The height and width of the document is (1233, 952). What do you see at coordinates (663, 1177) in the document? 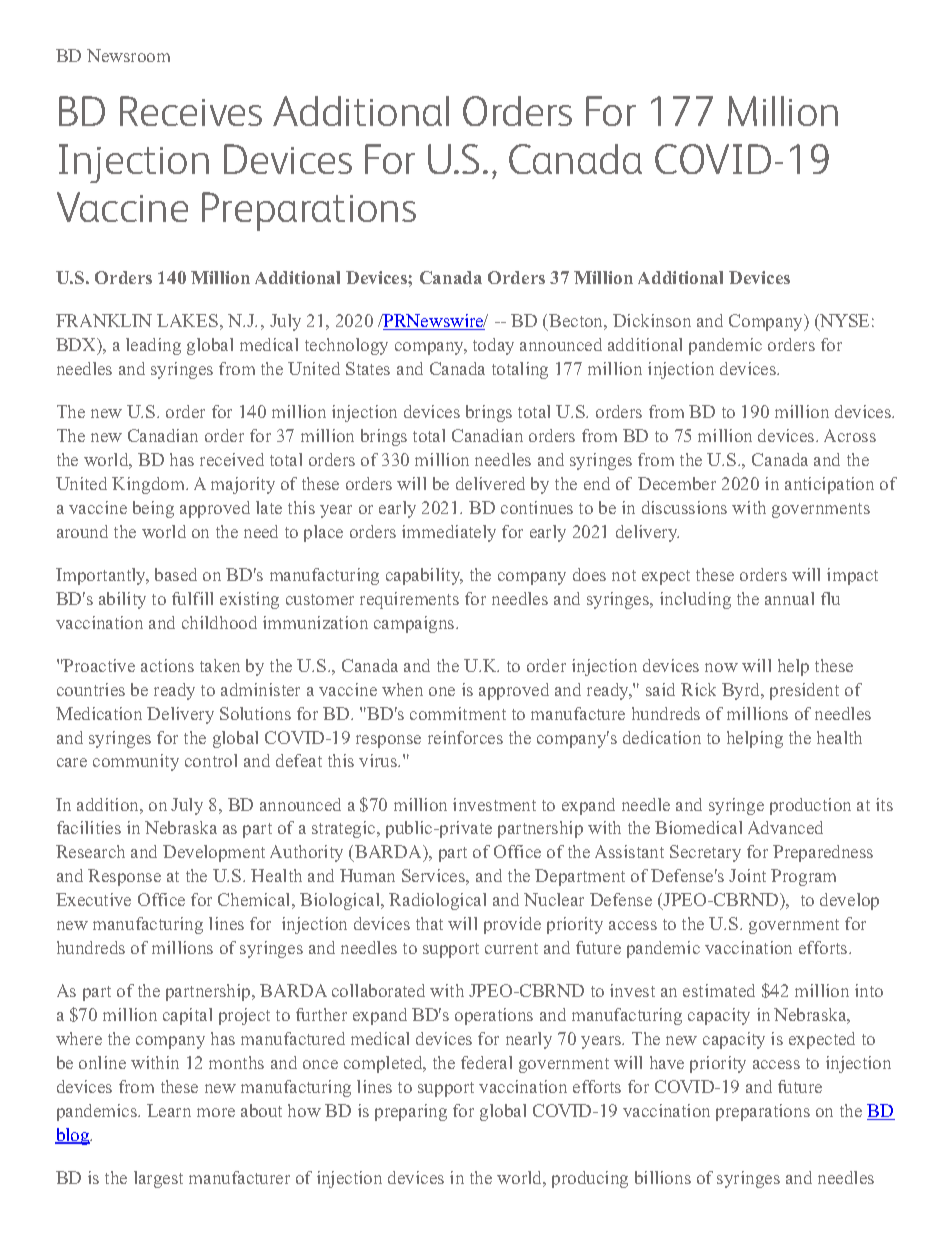
I see `billions` at bounding box center [663, 1177].
